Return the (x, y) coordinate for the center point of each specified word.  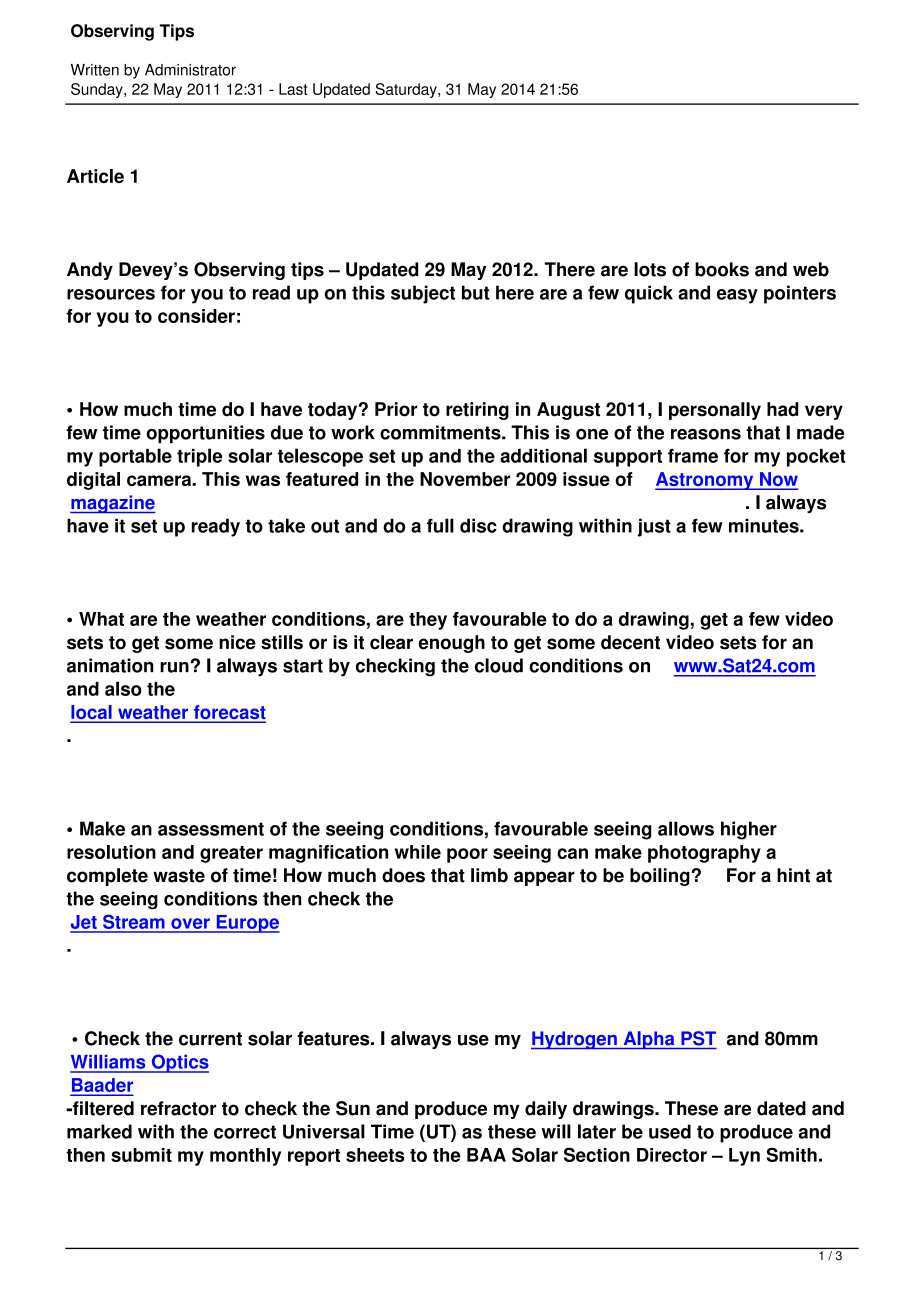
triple (199, 457)
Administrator (190, 70)
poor (467, 855)
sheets (375, 1155)
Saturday (407, 90)
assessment (211, 829)
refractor (178, 1108)
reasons (706, 434)
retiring (477, 411)
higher (749, 830)
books (722, 269)
